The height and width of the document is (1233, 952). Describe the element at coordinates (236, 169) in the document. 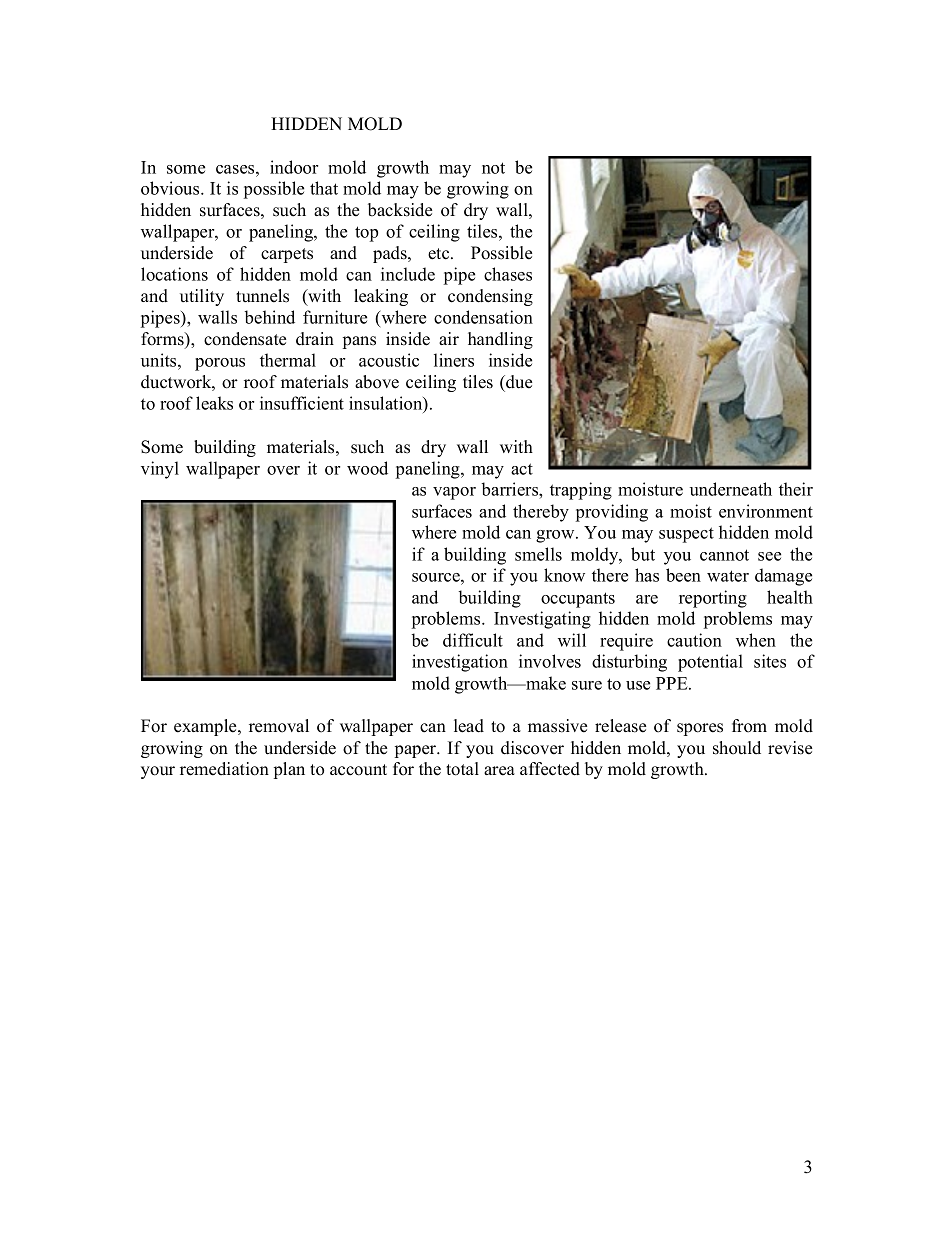

I see `cases` at that location.
